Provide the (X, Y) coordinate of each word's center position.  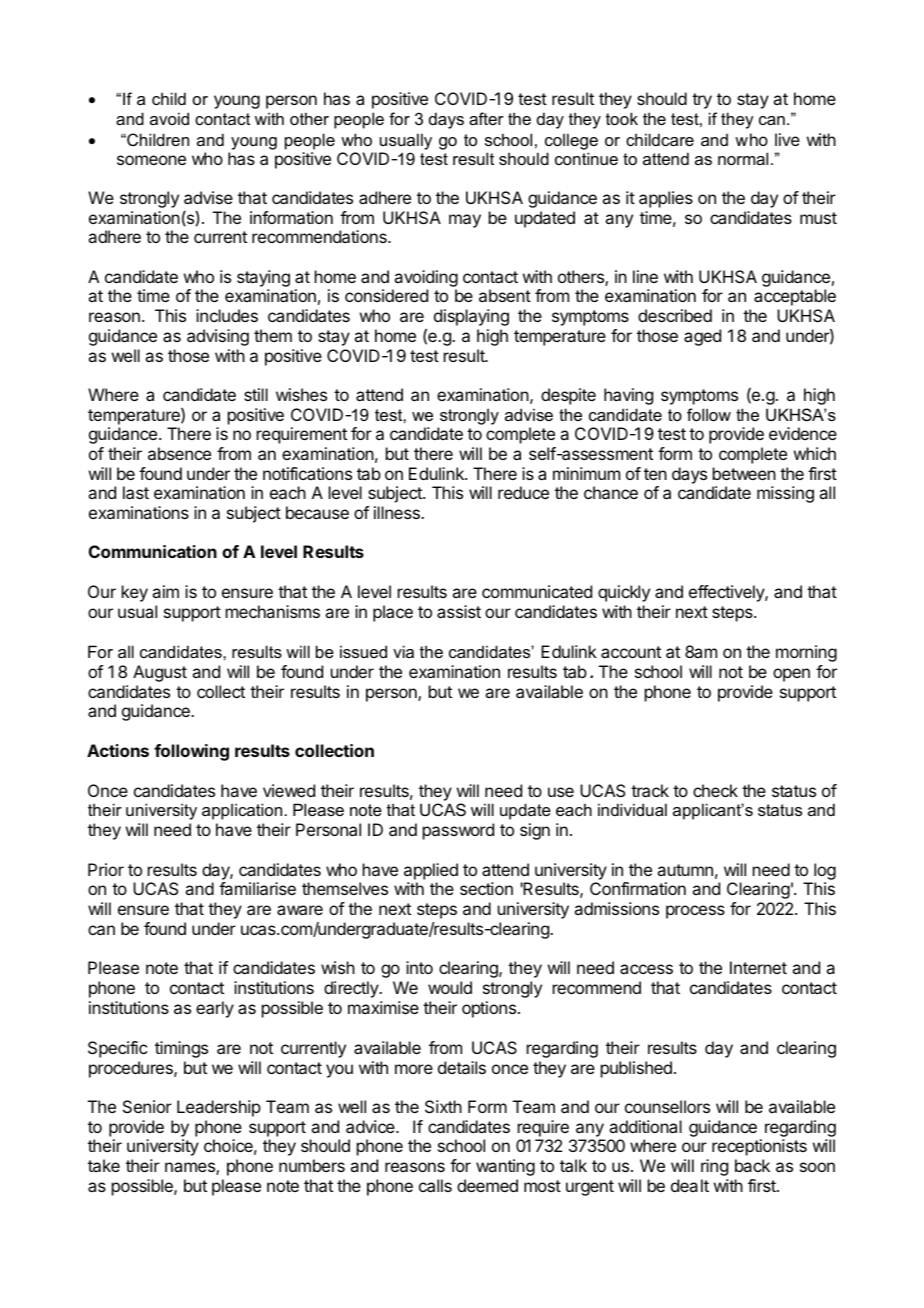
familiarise (257, 888)
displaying (471, 317)
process (695, 912)
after (486, 118)
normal (743, 158)
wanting (505, 1167)
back (752, 1165)
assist (459, 611)
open (791, 675)
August (160, 673)
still (256, 394)
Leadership (219, 1108)
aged (702, 337)
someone (151, 160)
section (486, 888)
